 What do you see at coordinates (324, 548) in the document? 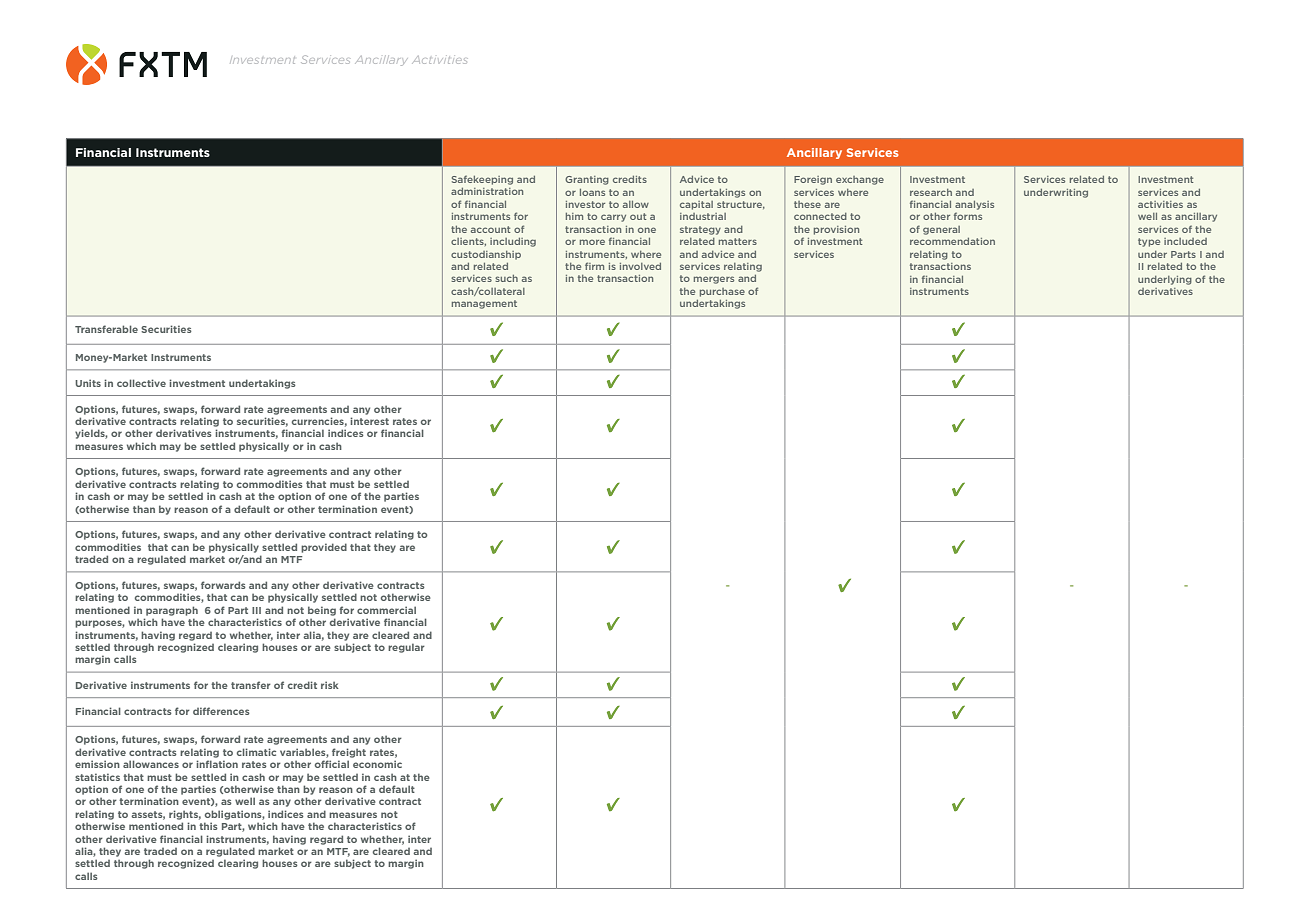
I see `provided` at bounding box center [324, 548].
